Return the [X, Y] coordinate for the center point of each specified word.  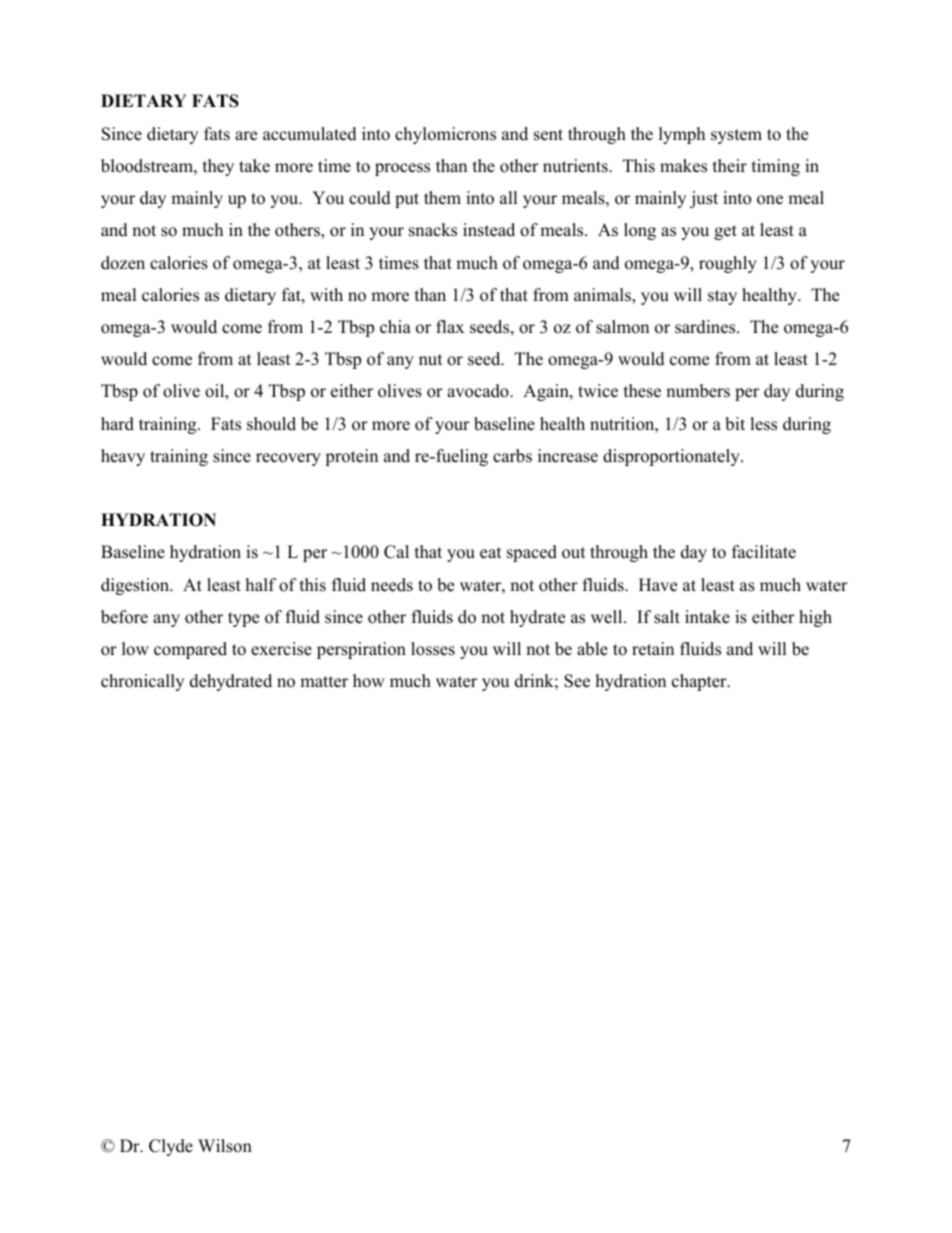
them [442, 198]
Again [547, 392]
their [730, 166]
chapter [700, 682]
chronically [142, 682]
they [218, 167]
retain [653, 649]
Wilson [225, 1146]
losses [433, 649]
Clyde [171, 1147]
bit [735, 424]
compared [190, 650]
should [271, 424]
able [592, 649]
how [369, 681]
